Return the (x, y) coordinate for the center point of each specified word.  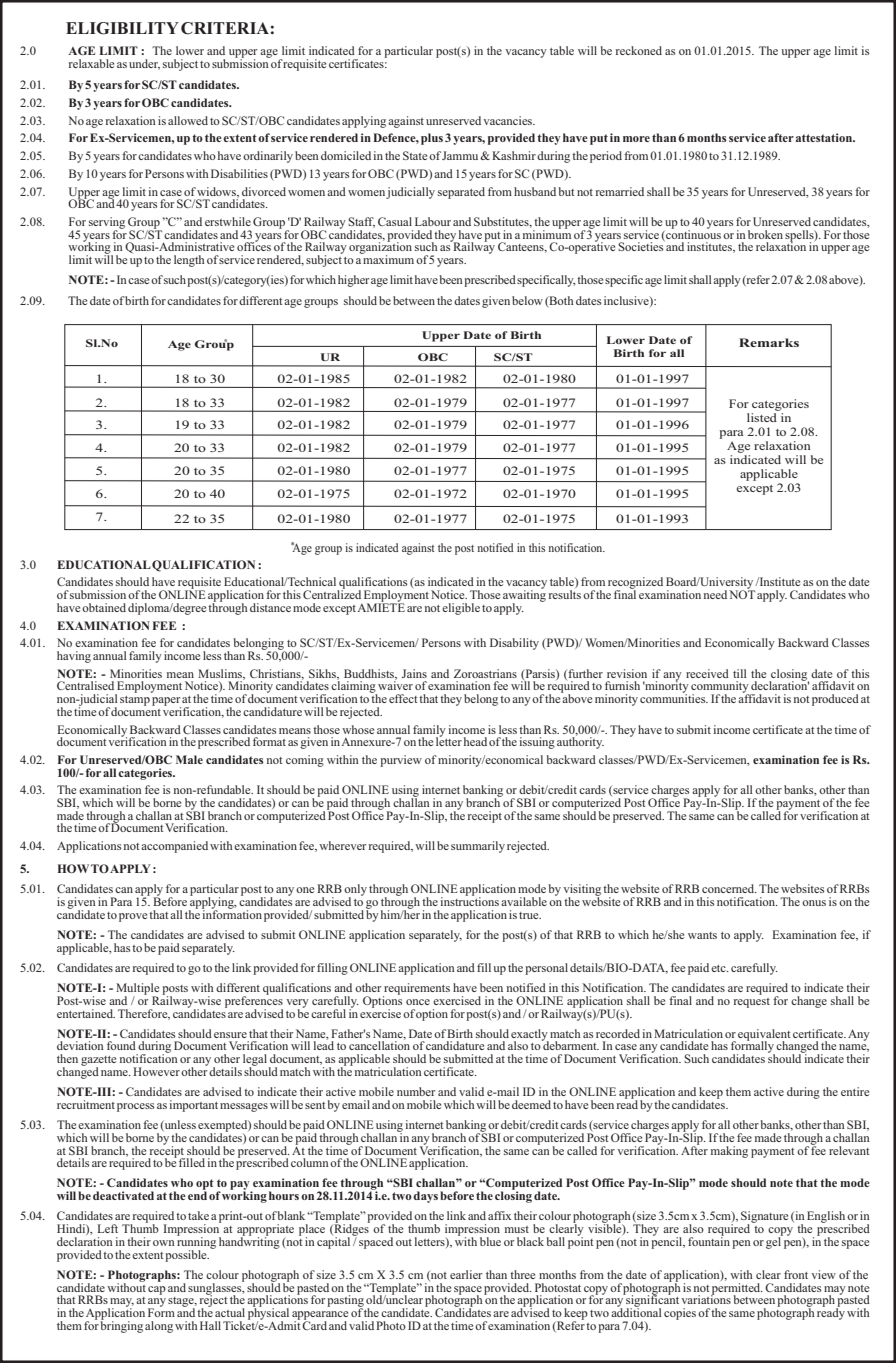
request (752, 1003)
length (189, 261)
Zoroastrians (485, 673)
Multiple (137, 990)
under (144, 64)
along (159, 1327)
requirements (416, 990)
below (527, 300)
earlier (466, 1274)
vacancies (509, 120)
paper (166, 702)
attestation (825, 137)
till (740, 673)
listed (763, 416)
